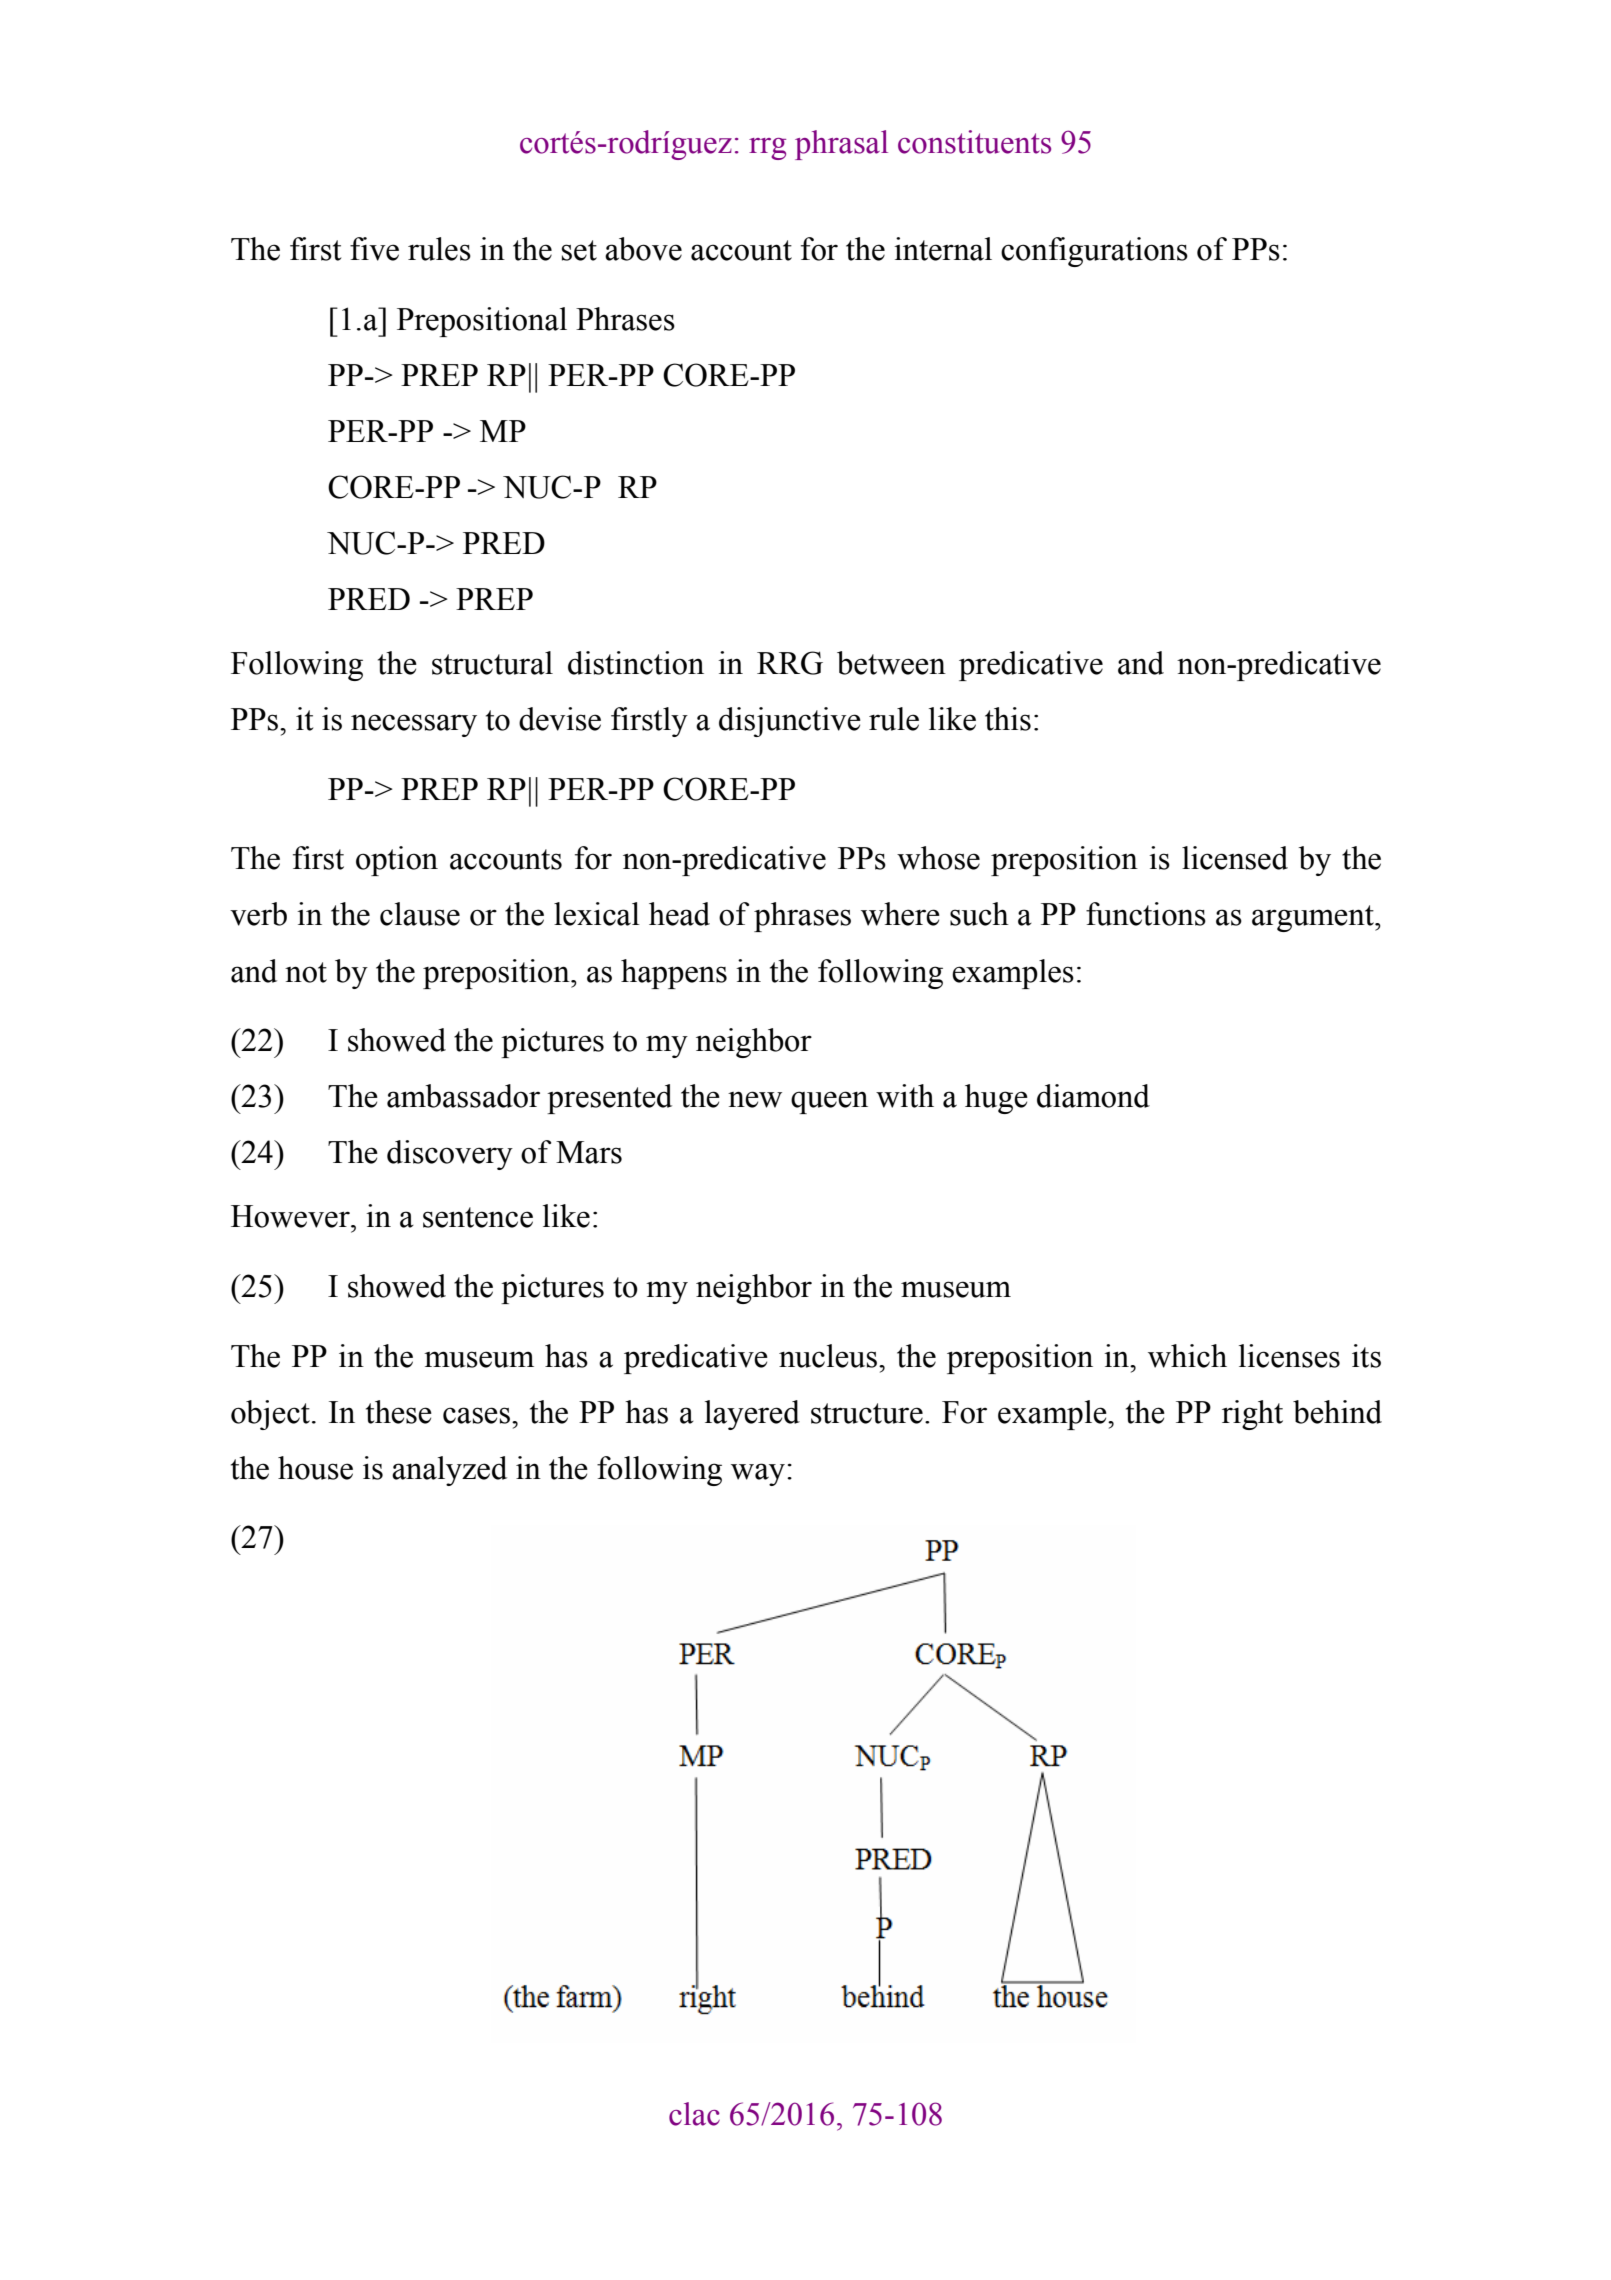  Describe the element at coordinates (1314, 918) in the screenshot. I see `argument` at that location.
